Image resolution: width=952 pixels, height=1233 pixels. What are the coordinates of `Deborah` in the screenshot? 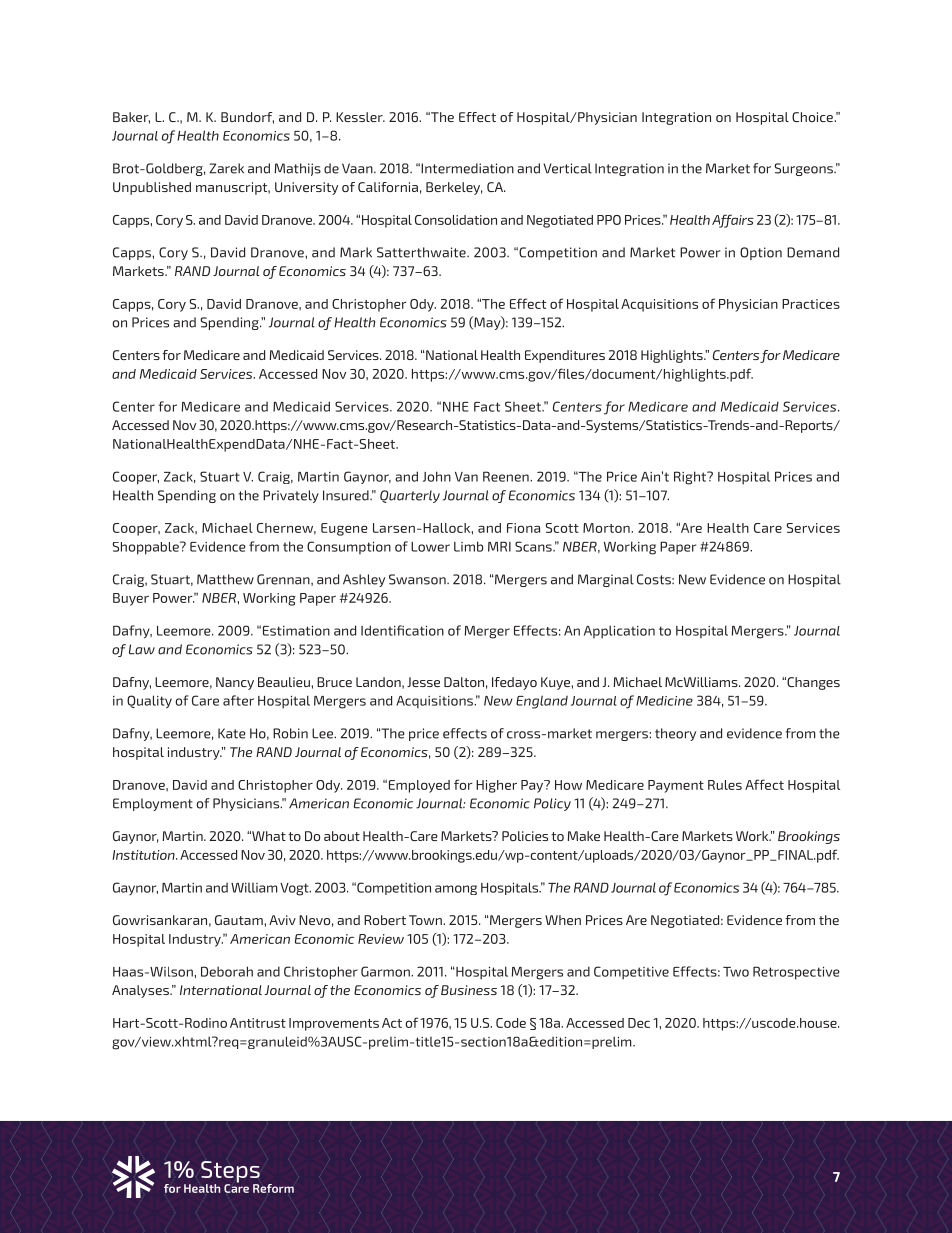 It's located at (227, 971).
